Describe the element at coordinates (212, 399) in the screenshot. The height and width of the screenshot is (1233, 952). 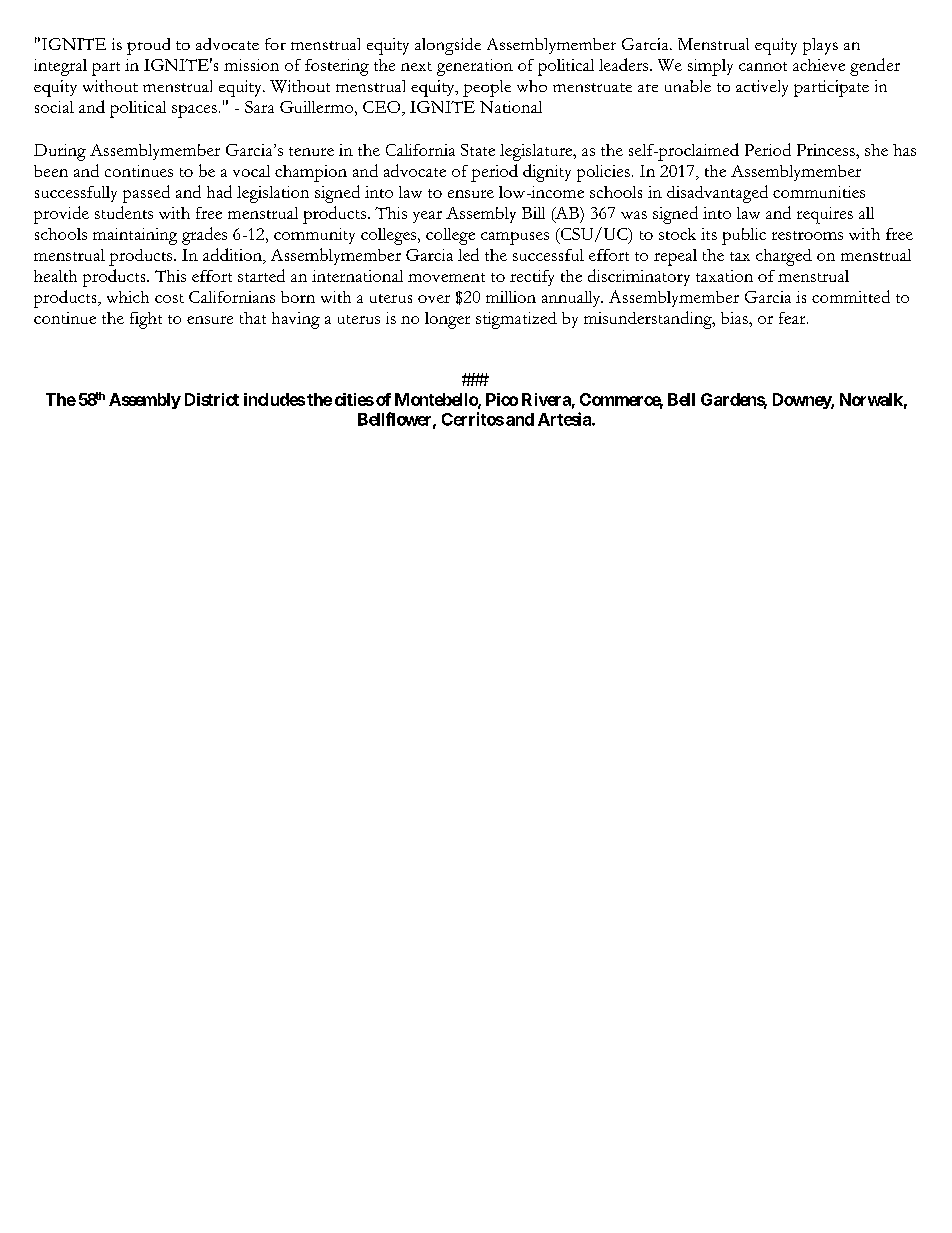
I see `District` at that location.
